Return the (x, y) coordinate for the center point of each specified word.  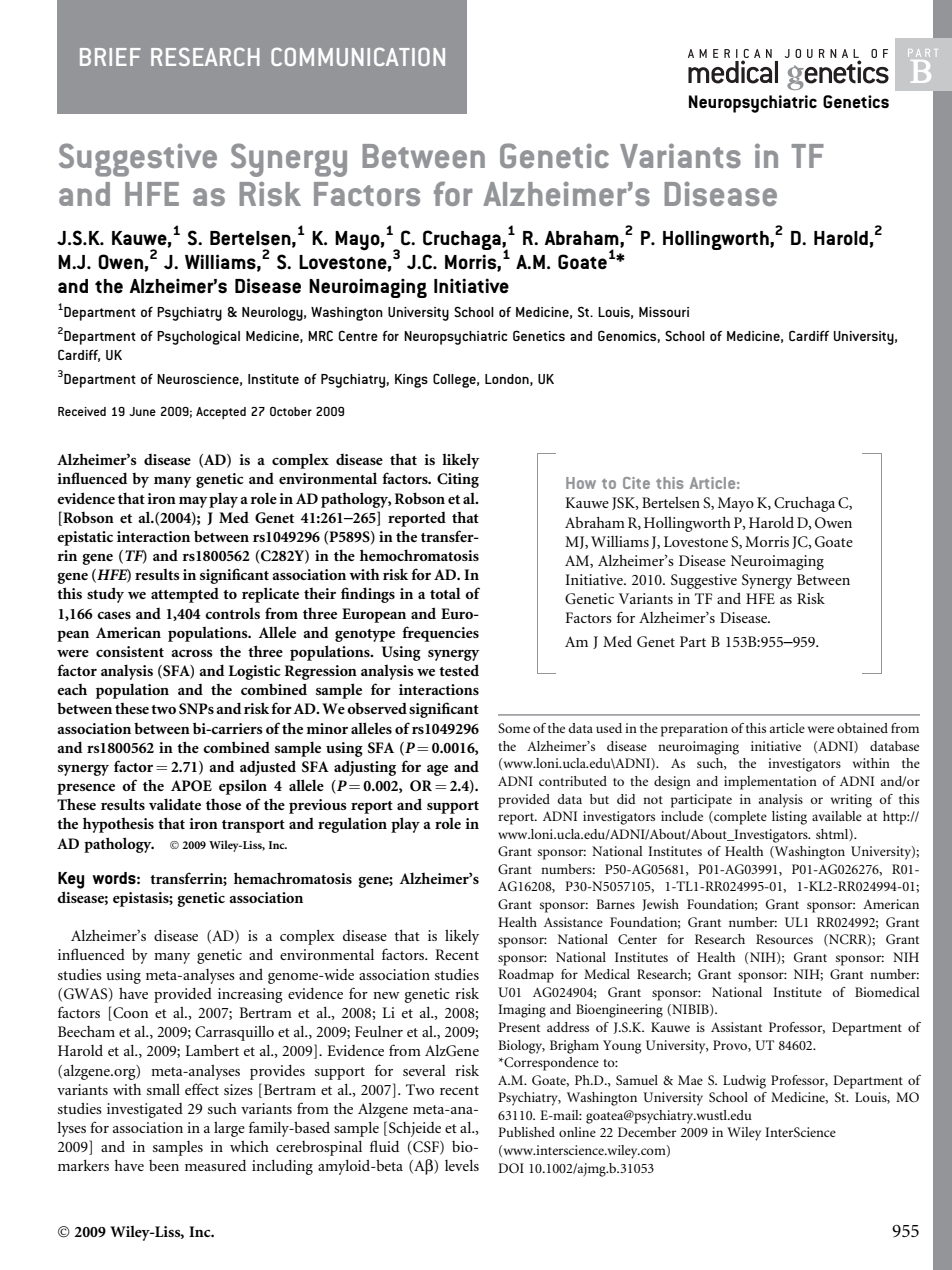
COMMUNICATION (358, 57)
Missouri (664, 312)
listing (789, 818)
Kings (411, 381)
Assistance (573, 922)
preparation (694, 730)
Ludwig (744, 1082)
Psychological (198, 338)
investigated (145, 1110)
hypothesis (118, 825)
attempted (185, 595)
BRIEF (110, 57)
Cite (636, 483)
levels (462, 1165)
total (445, 593)
